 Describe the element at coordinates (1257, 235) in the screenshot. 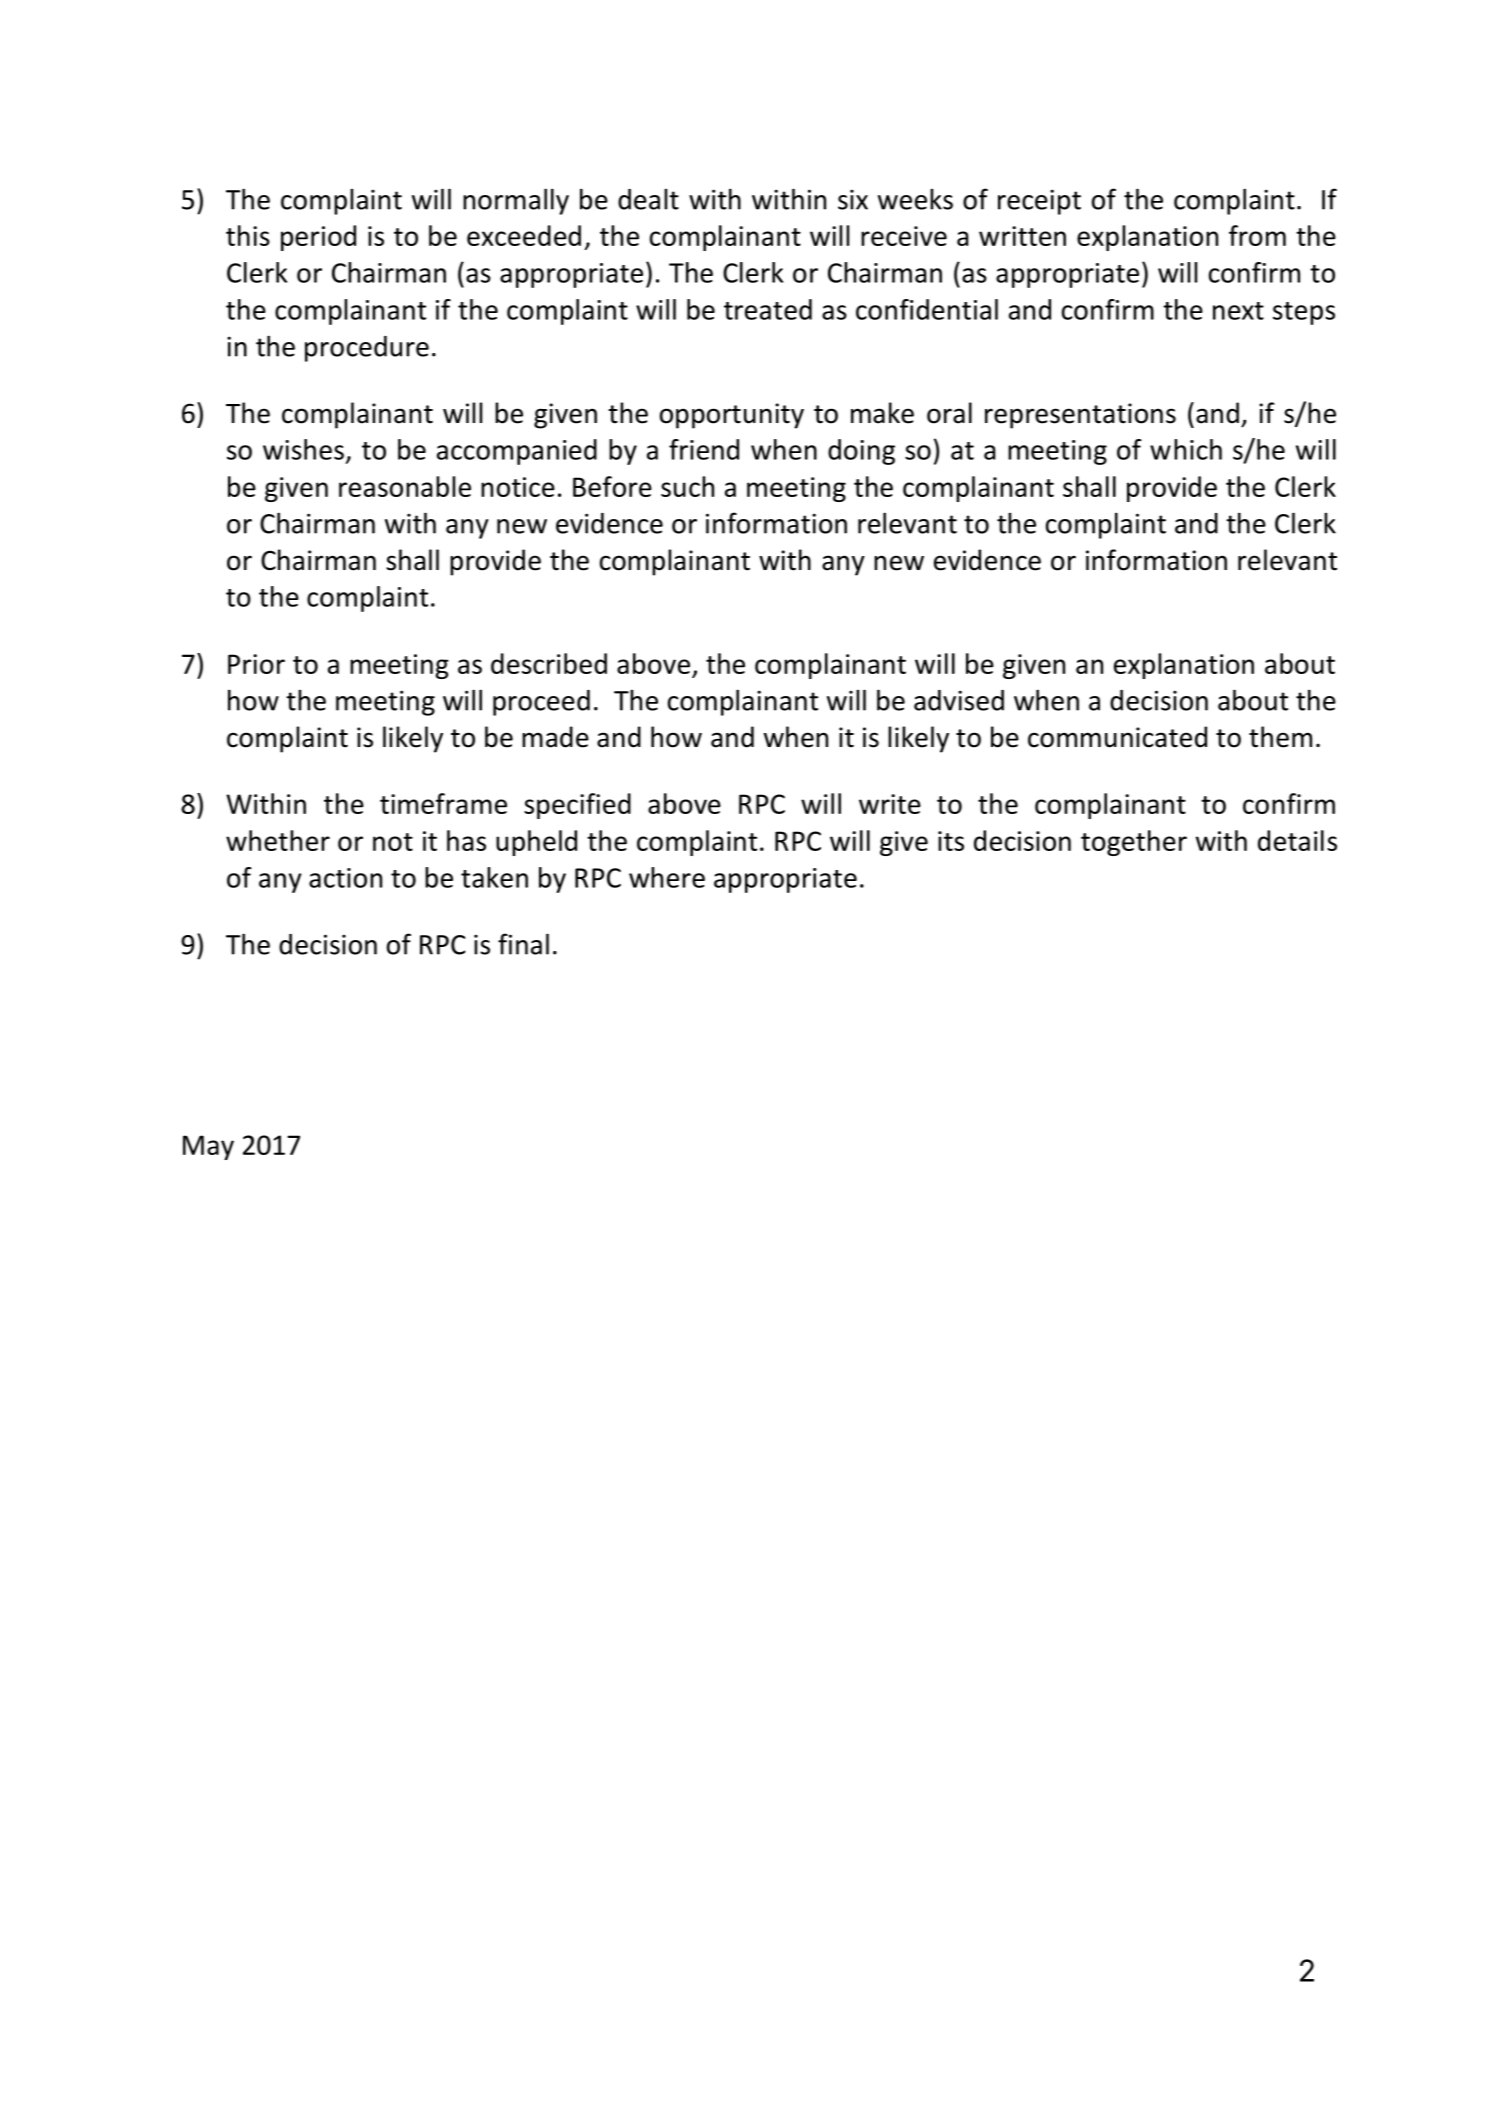

I see `from` at that location.
